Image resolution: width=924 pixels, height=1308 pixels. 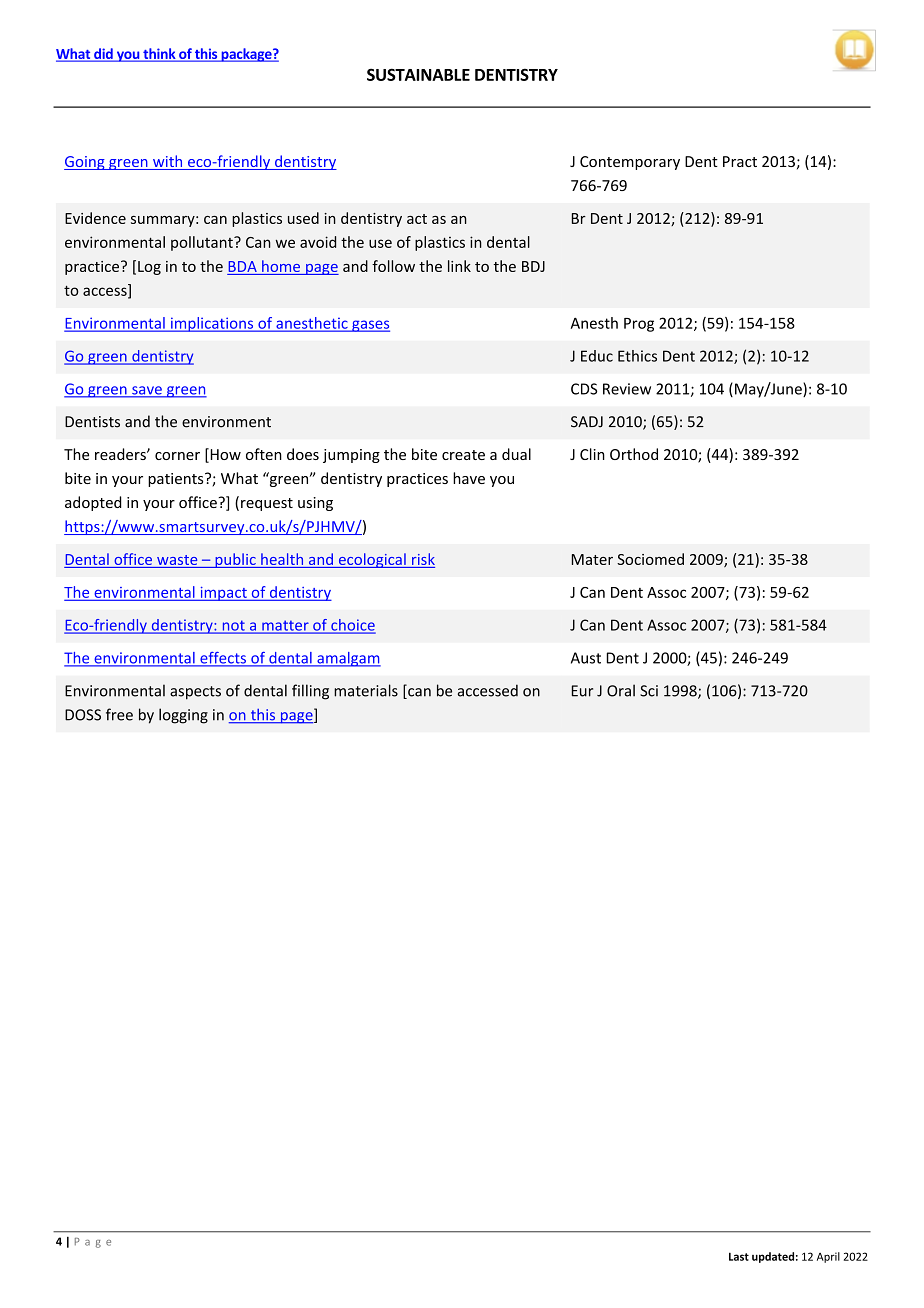 What do you see at coordinates (177, 456) in the page?
I see `corner` at bounding box center [177, 456].
